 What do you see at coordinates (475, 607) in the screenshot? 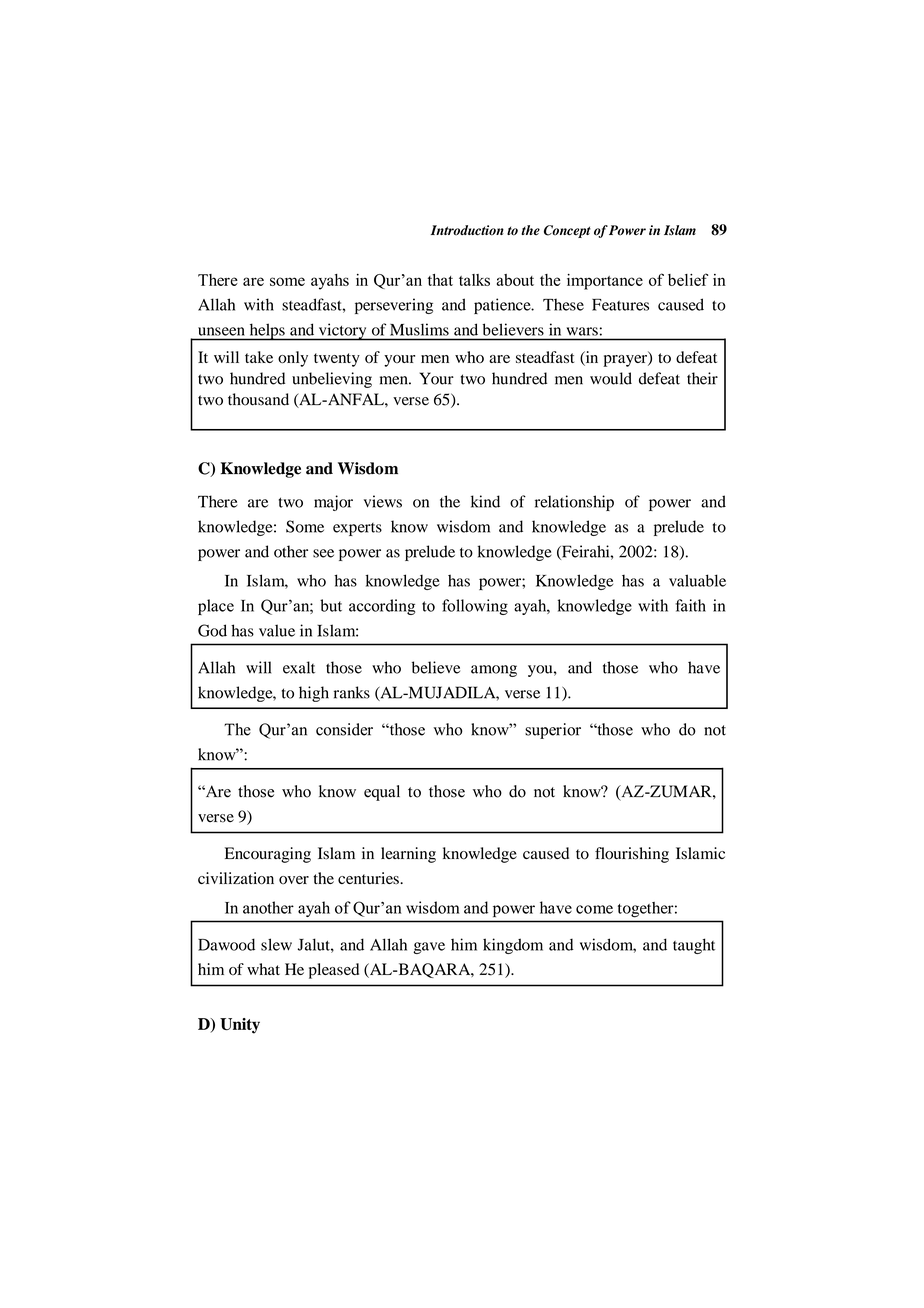
I see `following` at bounding box center [475, 607].
